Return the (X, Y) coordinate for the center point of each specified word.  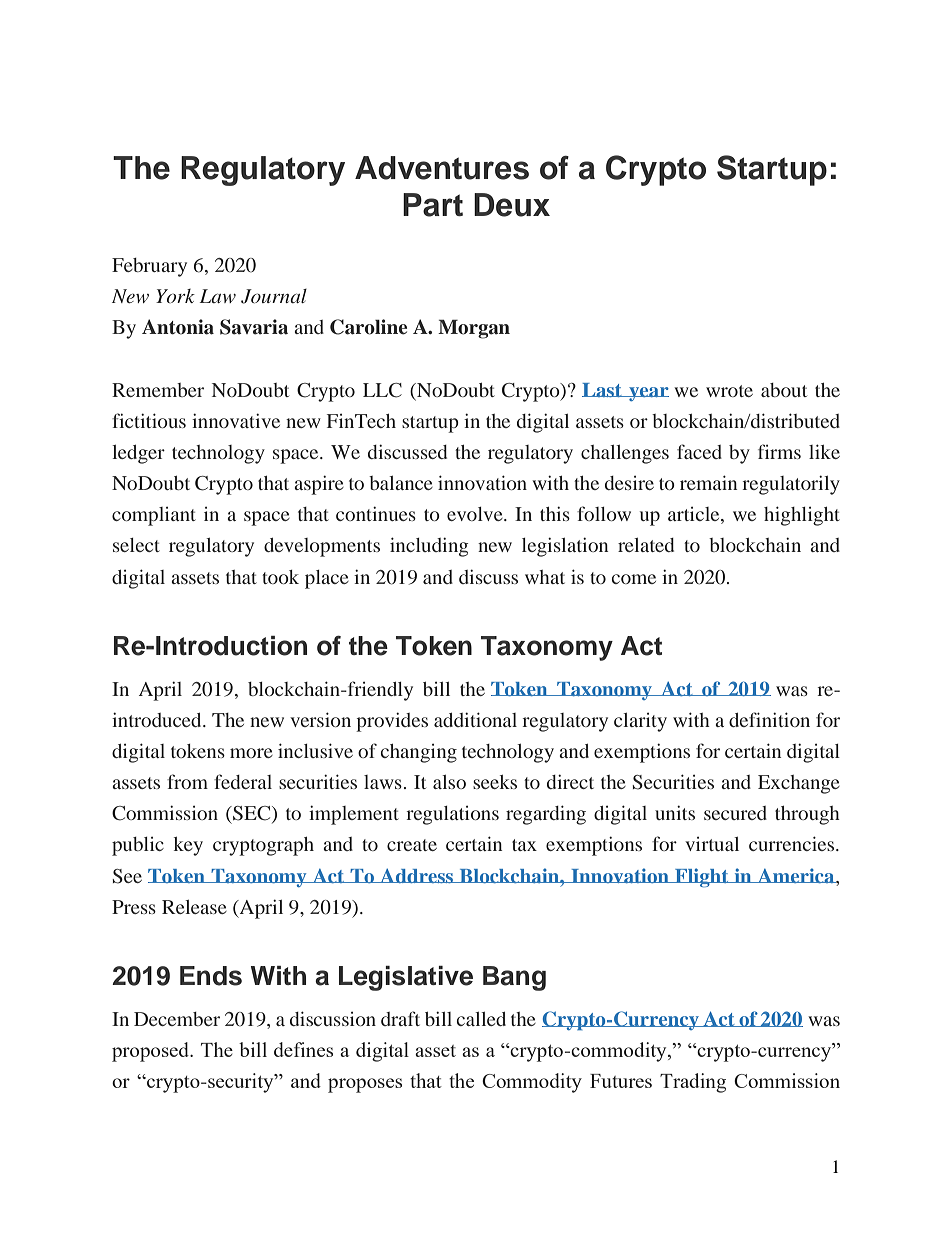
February (149, 267)
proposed (152, 1052)
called (481, 1019)
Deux (512, 205)
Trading (693, 1083)
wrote (729, 391)
